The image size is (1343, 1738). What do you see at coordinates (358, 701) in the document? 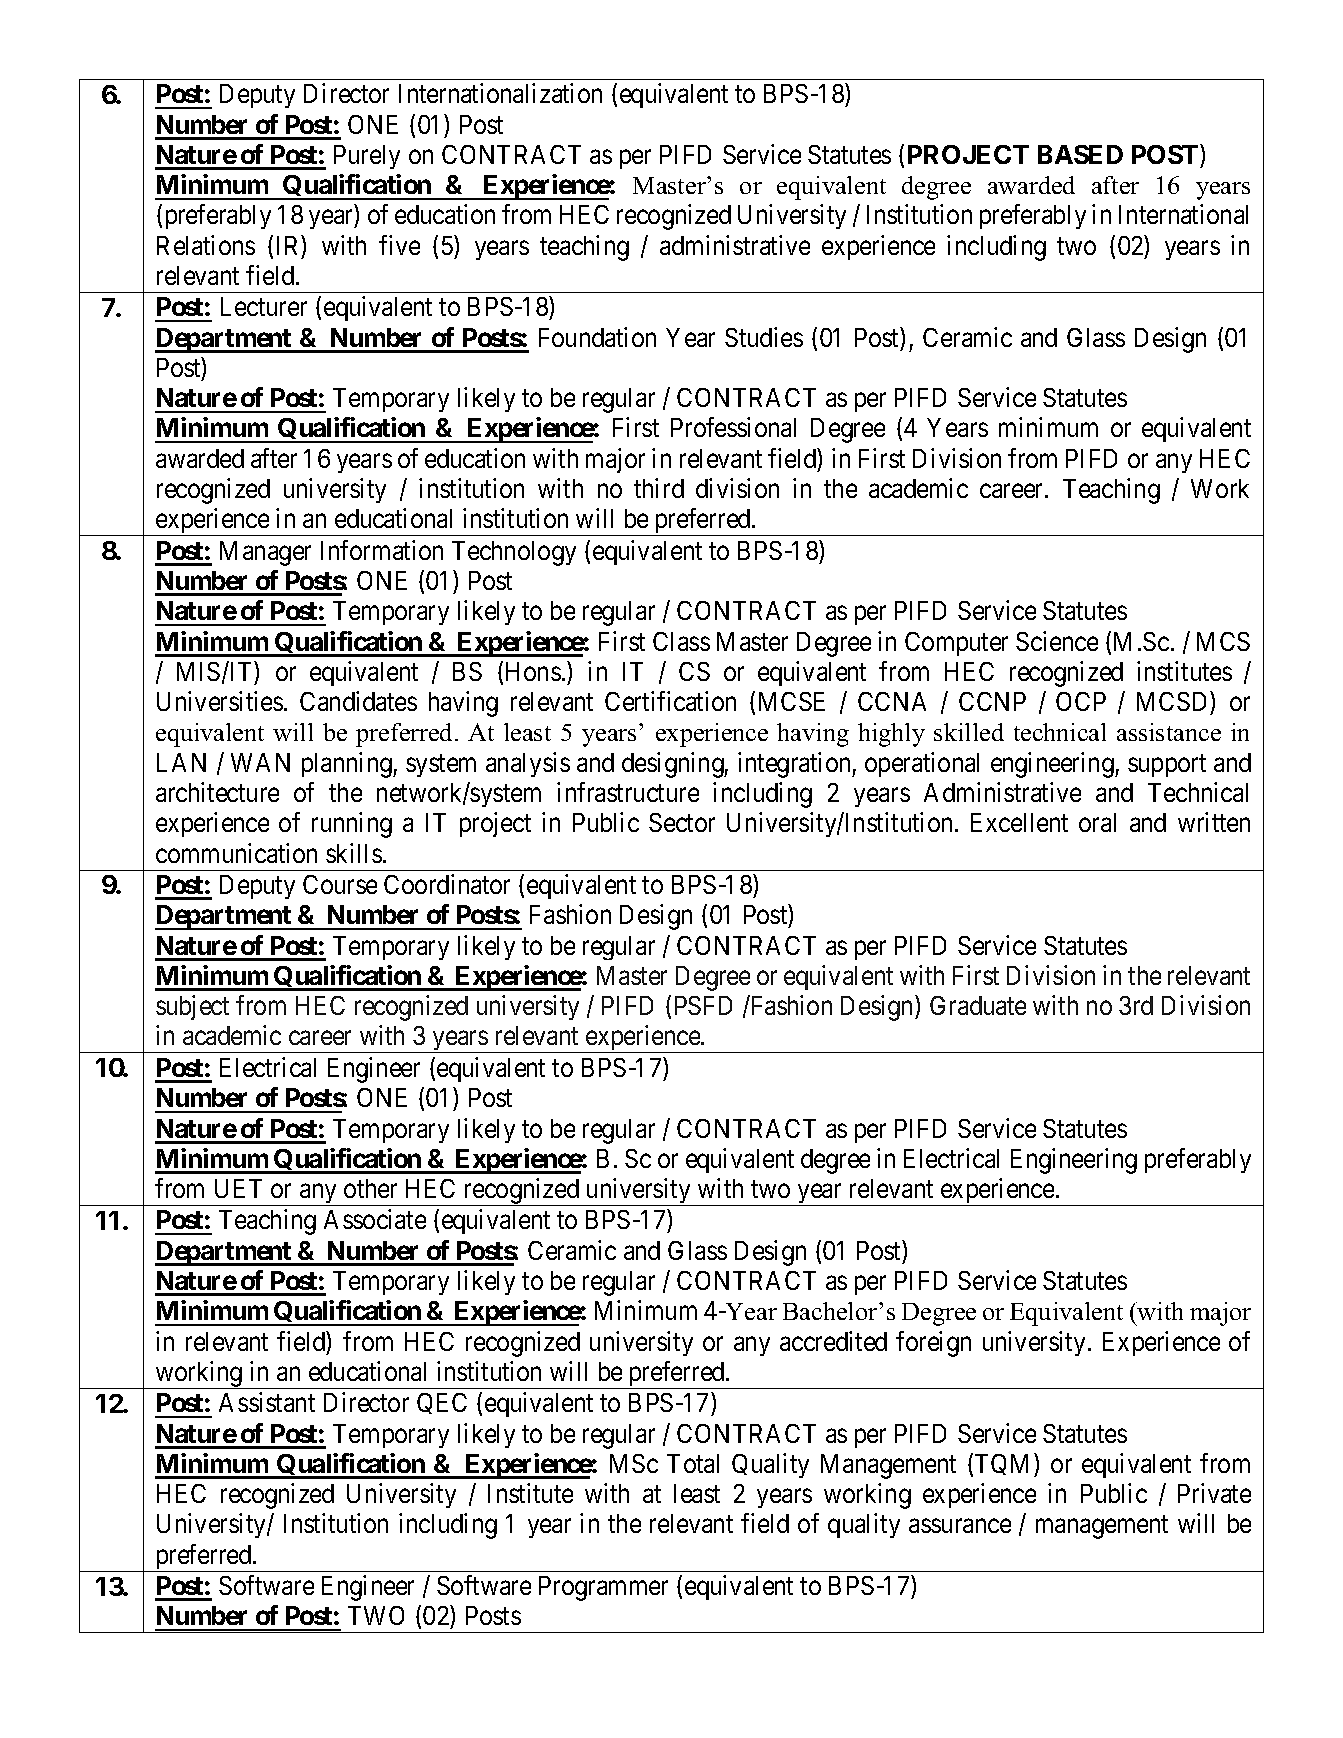
I see `Candidates` at bounding box center [358, 701].
